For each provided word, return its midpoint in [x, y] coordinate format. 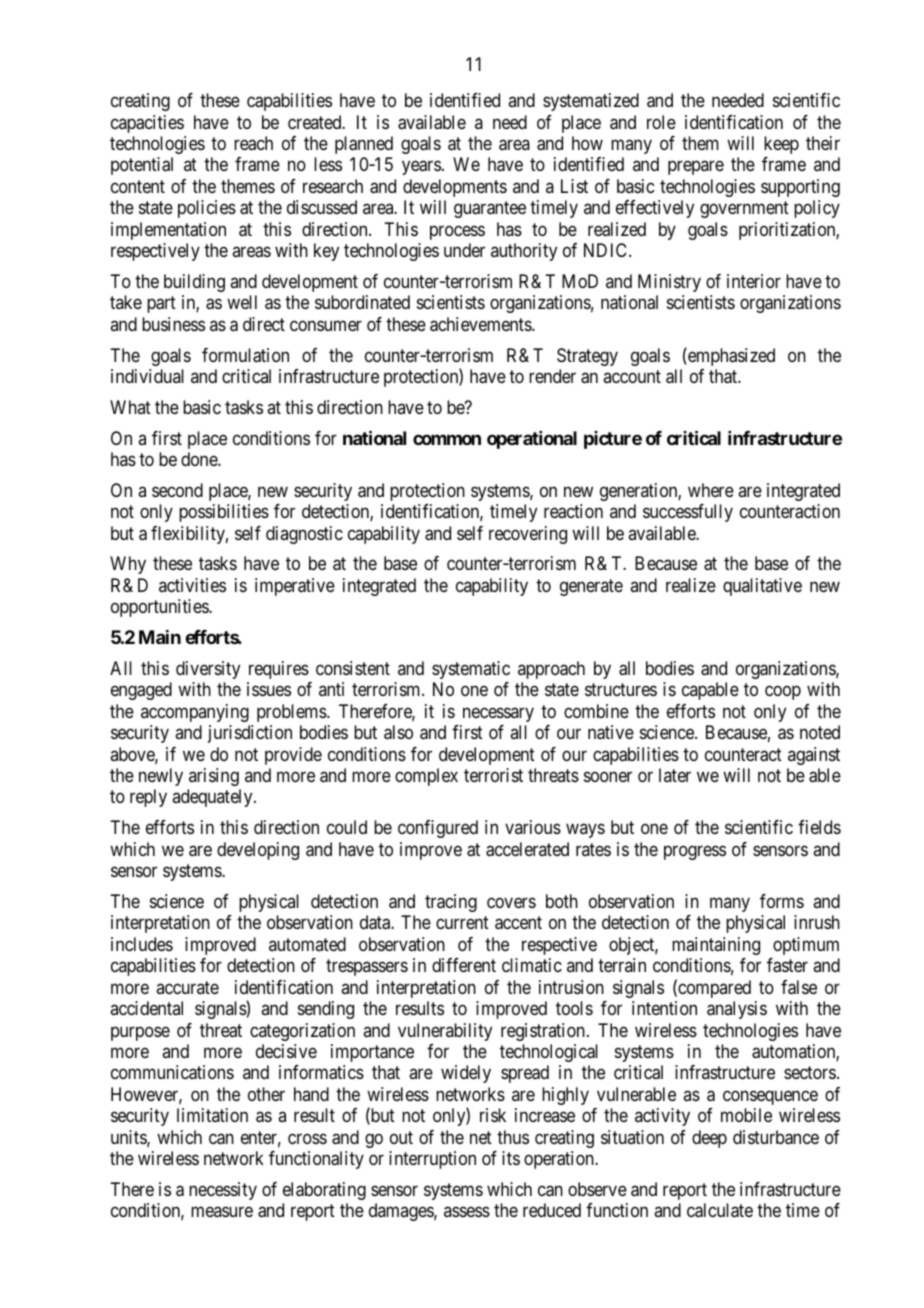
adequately [213, 798]
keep [781, 145]
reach [253, 143]
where [711, 490]
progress [695, 852]
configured [438, 829]
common [447, 439]
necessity [223, 1191]
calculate [720, 1210]
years [421, 168]
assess [467, 1212]
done [200, 459]
